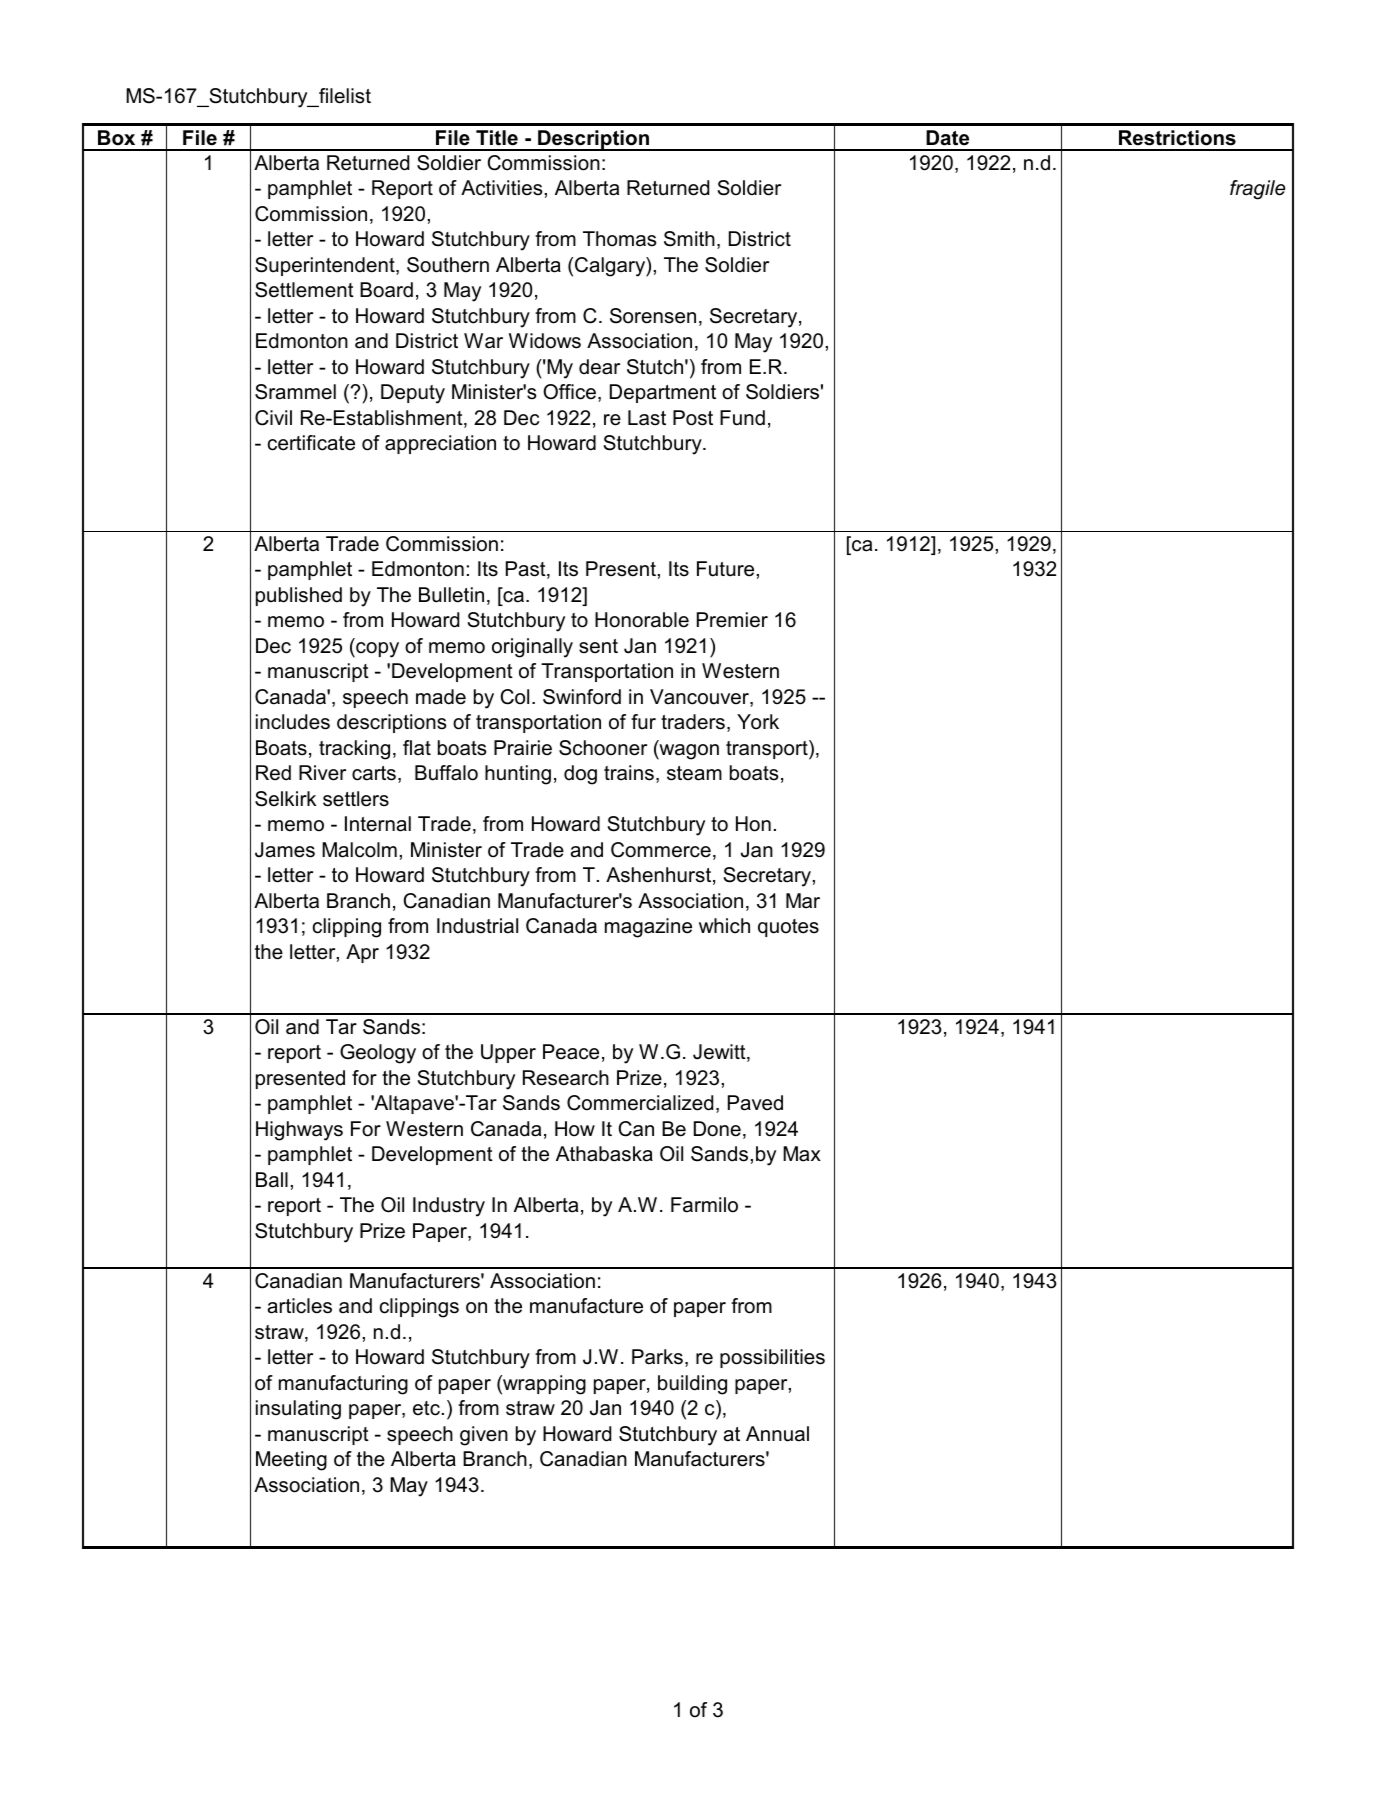  What do you see at coordinates (299, 596) in the image?
I see `published` at bounding box center [299, 596].
